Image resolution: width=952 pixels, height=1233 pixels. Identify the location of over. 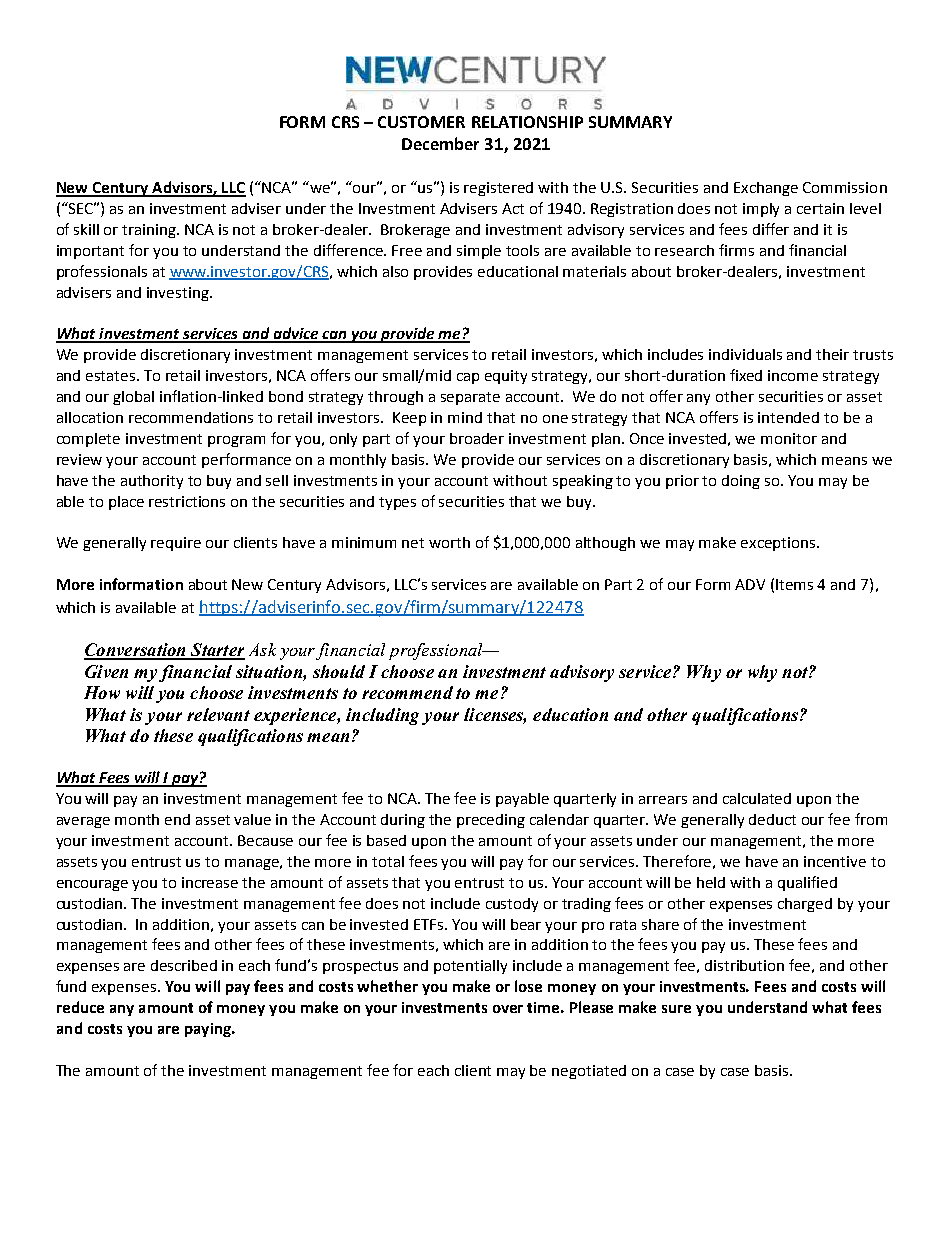
(508, 1009).
